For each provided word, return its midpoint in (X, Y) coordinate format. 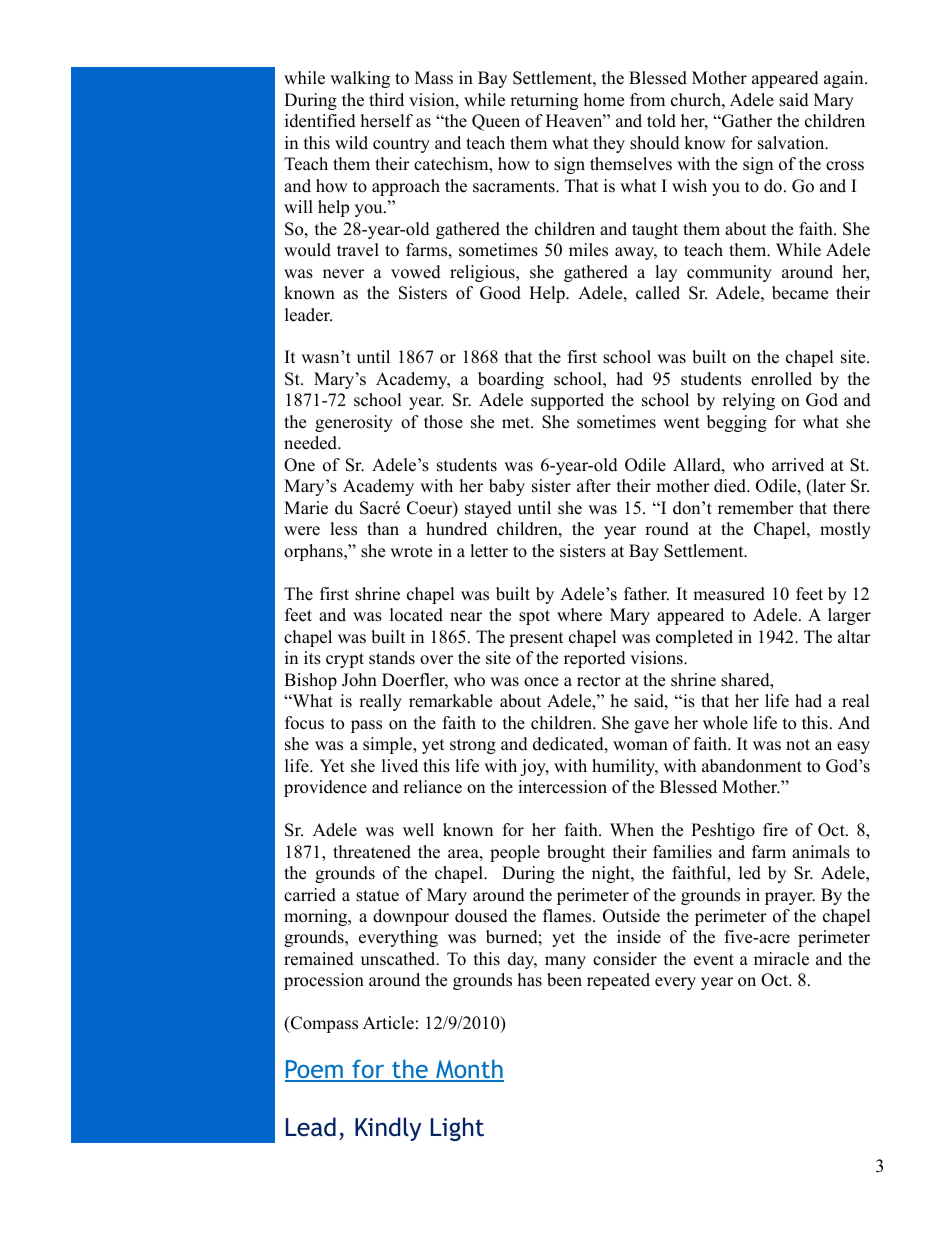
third (386, 100)
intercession (562, 787)
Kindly (388, 1129)
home (604, 100)
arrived (798, 465)
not (798, 745)
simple (388, 745)
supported (567, 401)
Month (469, 1070)
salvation (792, 143)
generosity (354, 423)
